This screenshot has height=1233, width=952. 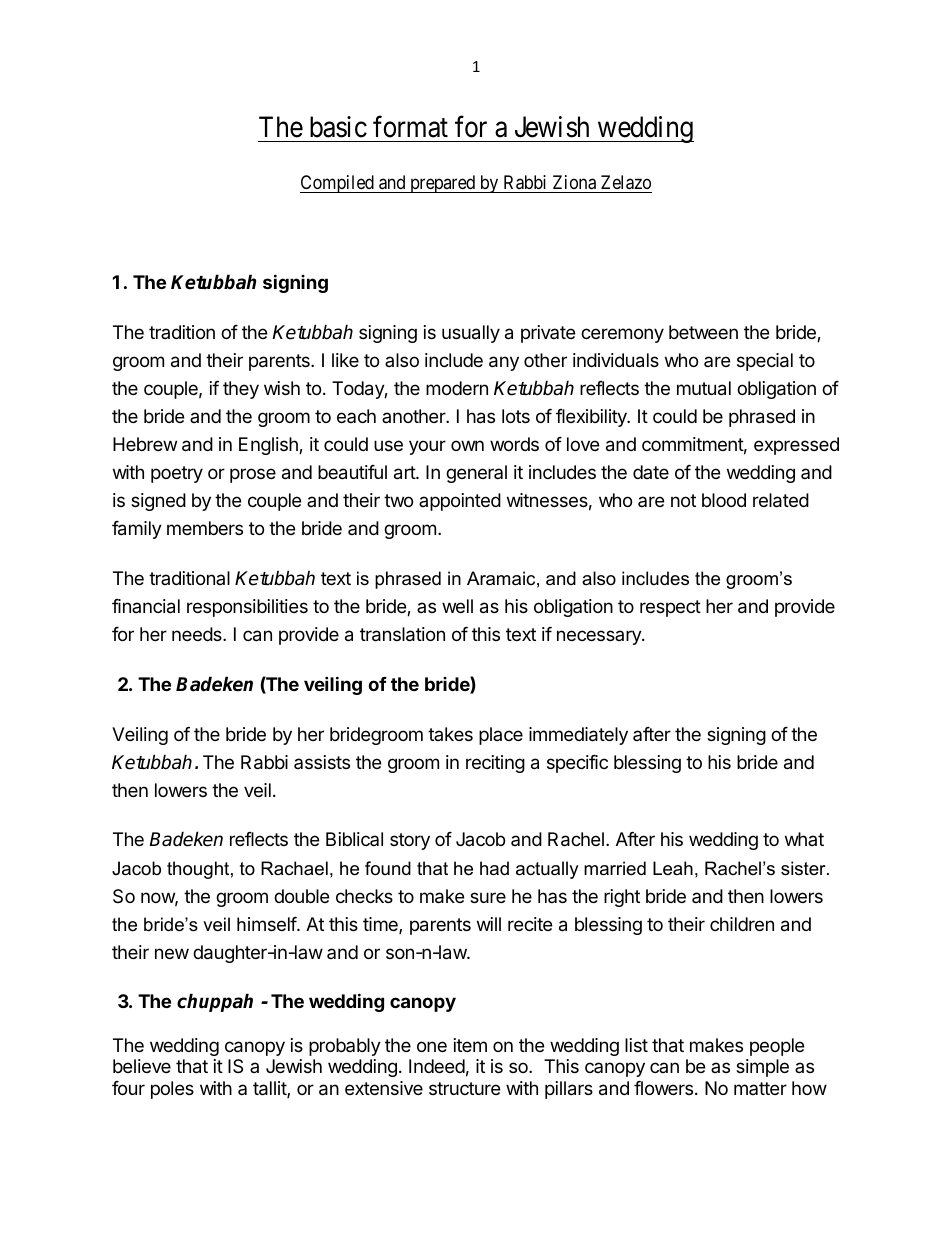 What do you see at coordinates (443, 184) in the screenshot?
I see `prepared` at bounding box center [443, 184].
